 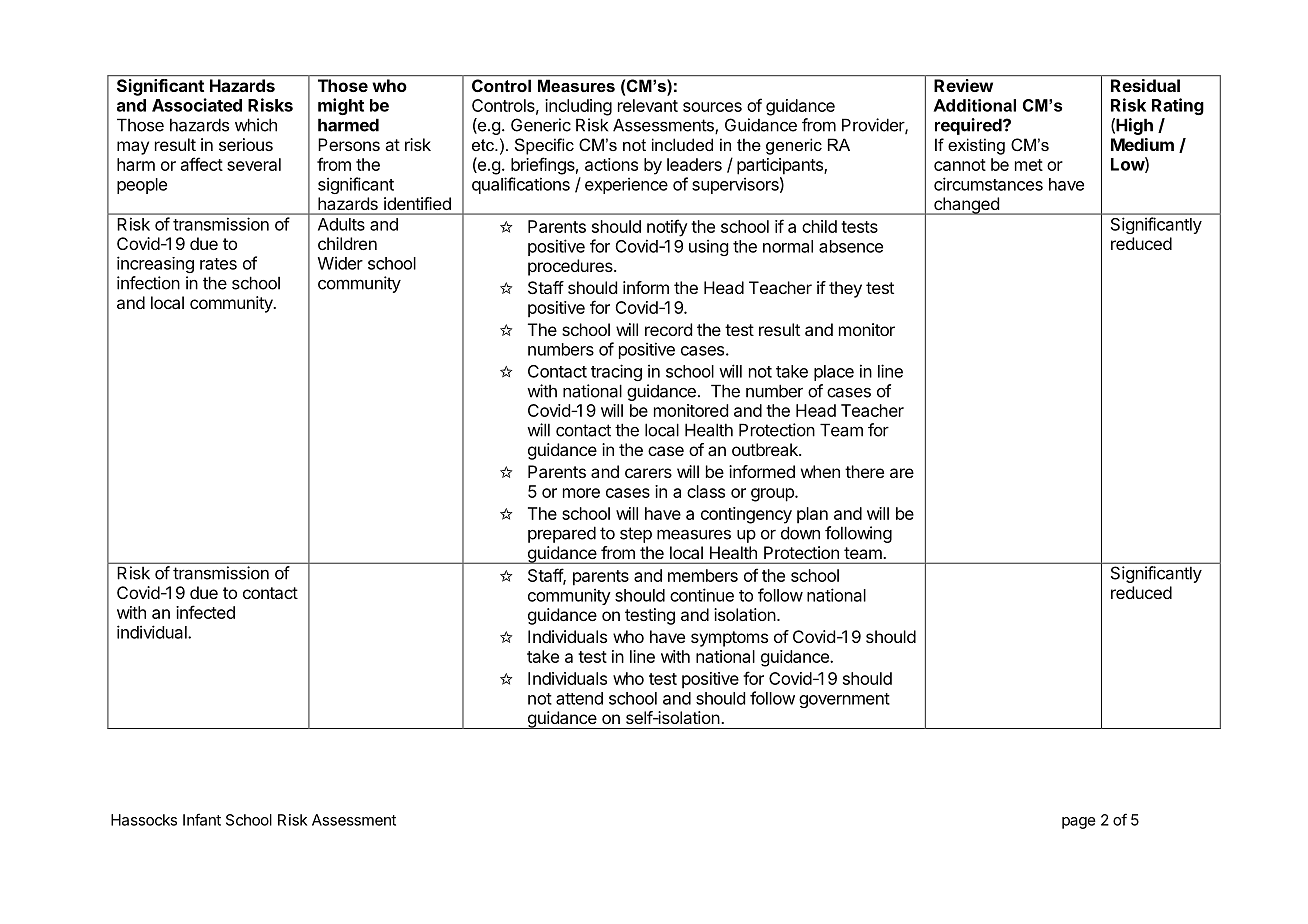 I want to click on more, so click(x=581, y=493).
